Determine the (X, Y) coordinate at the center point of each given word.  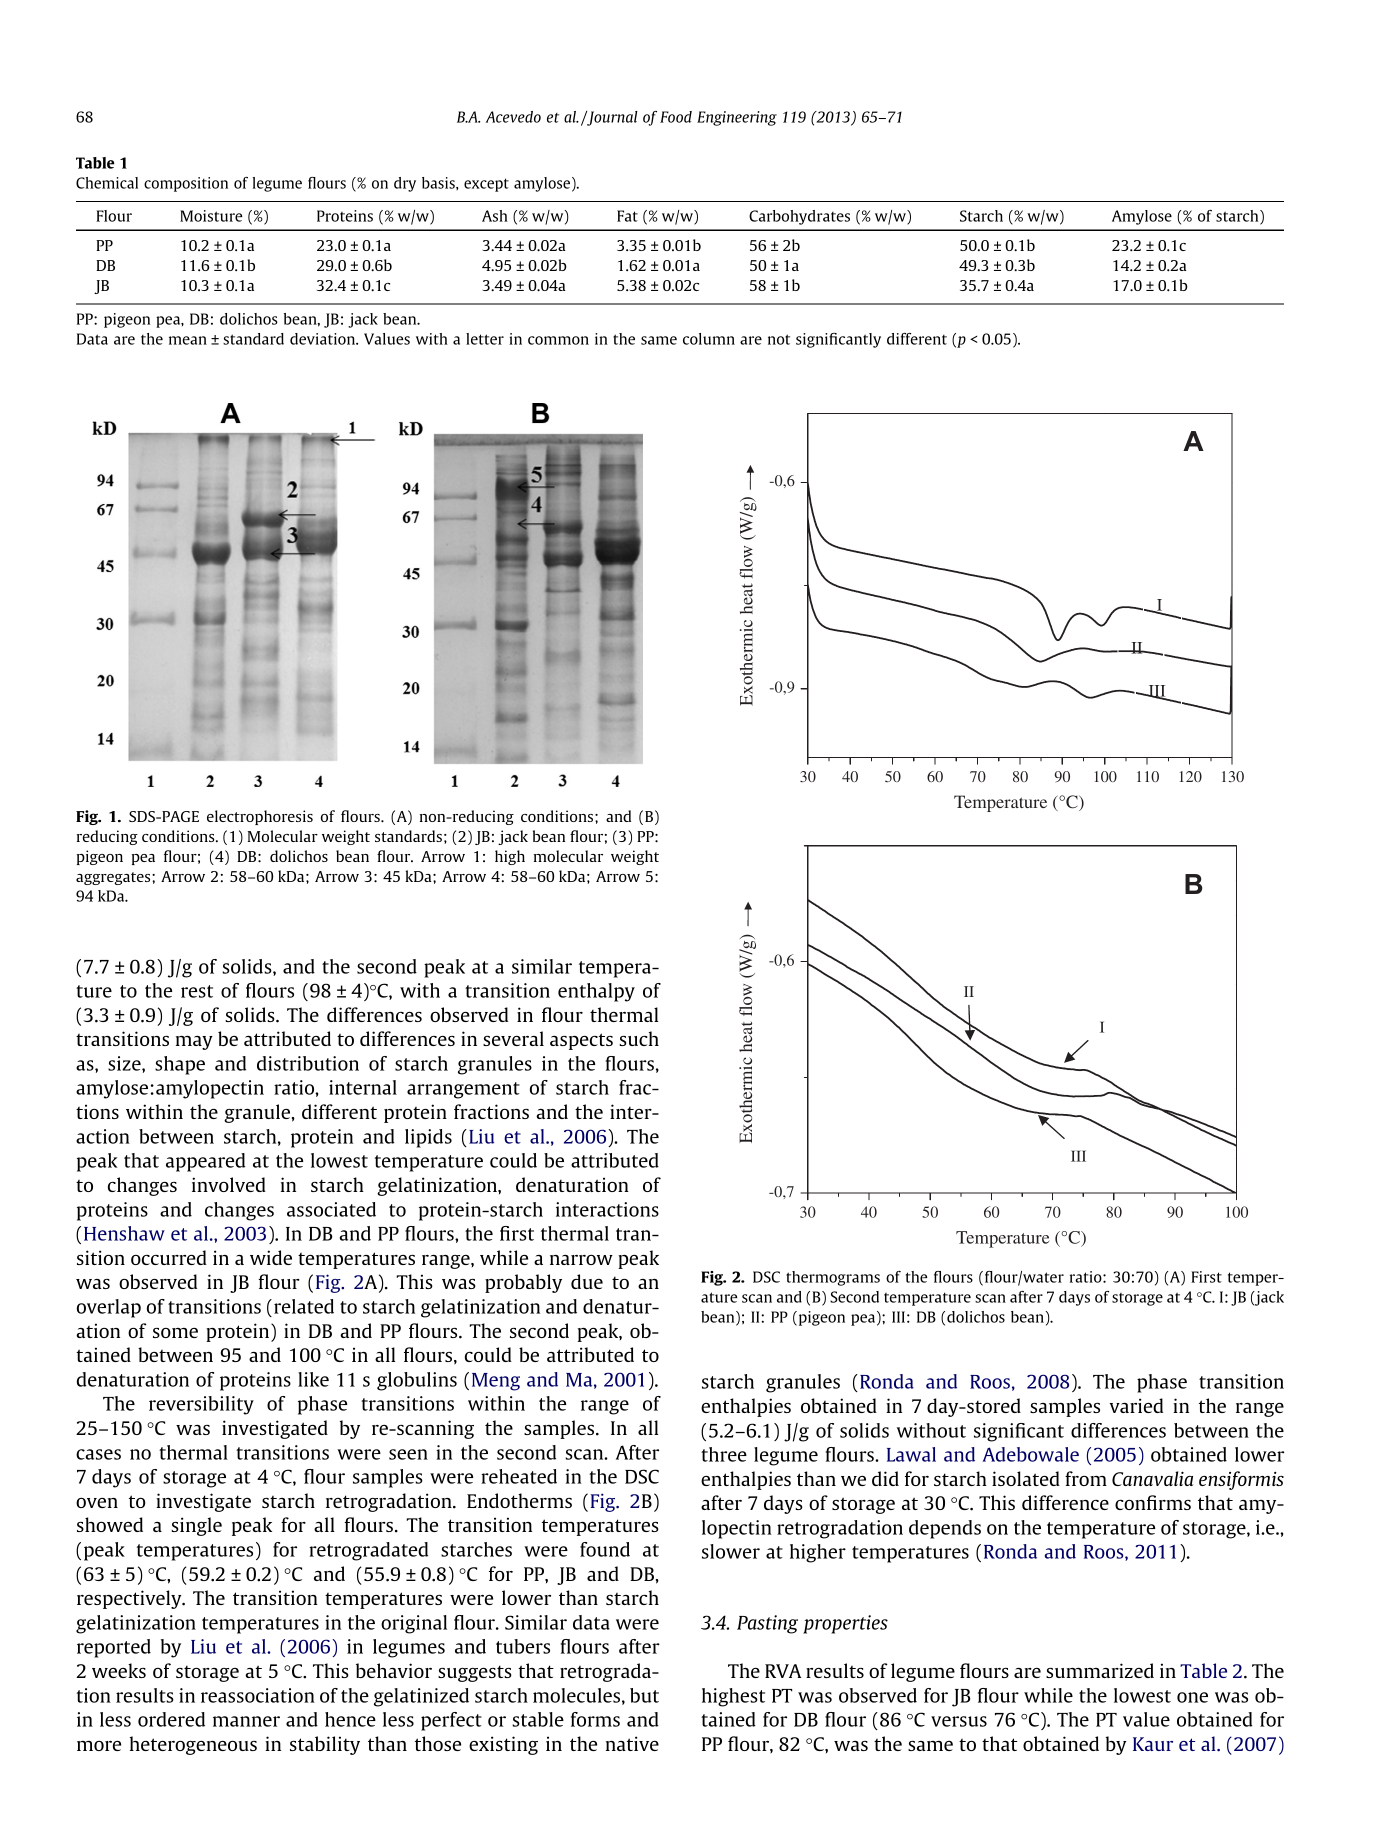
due (587, 1281)
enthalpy (596, 992)
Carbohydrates (799, 217)
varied (1136, 1405)
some (175, 1333)
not (779, 339)
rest (197, 991)
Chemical (107, 183)
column (709, 339)
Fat (627, 216)
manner (246, 1721)
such (639, 1038)
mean (188, 340)
